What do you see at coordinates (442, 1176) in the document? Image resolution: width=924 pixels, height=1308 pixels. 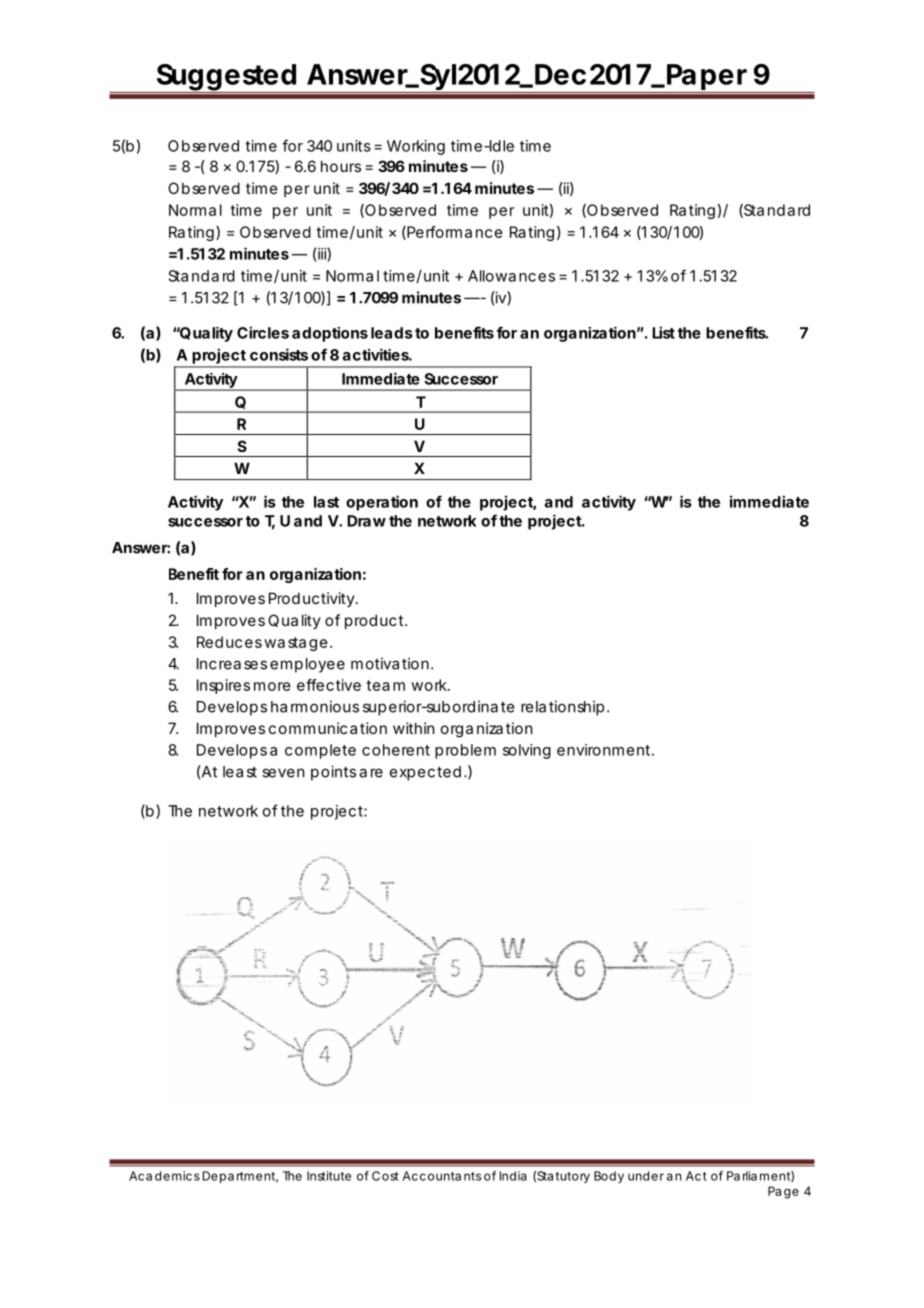 I see `Accountants` at bounding box center [442, 1176].
